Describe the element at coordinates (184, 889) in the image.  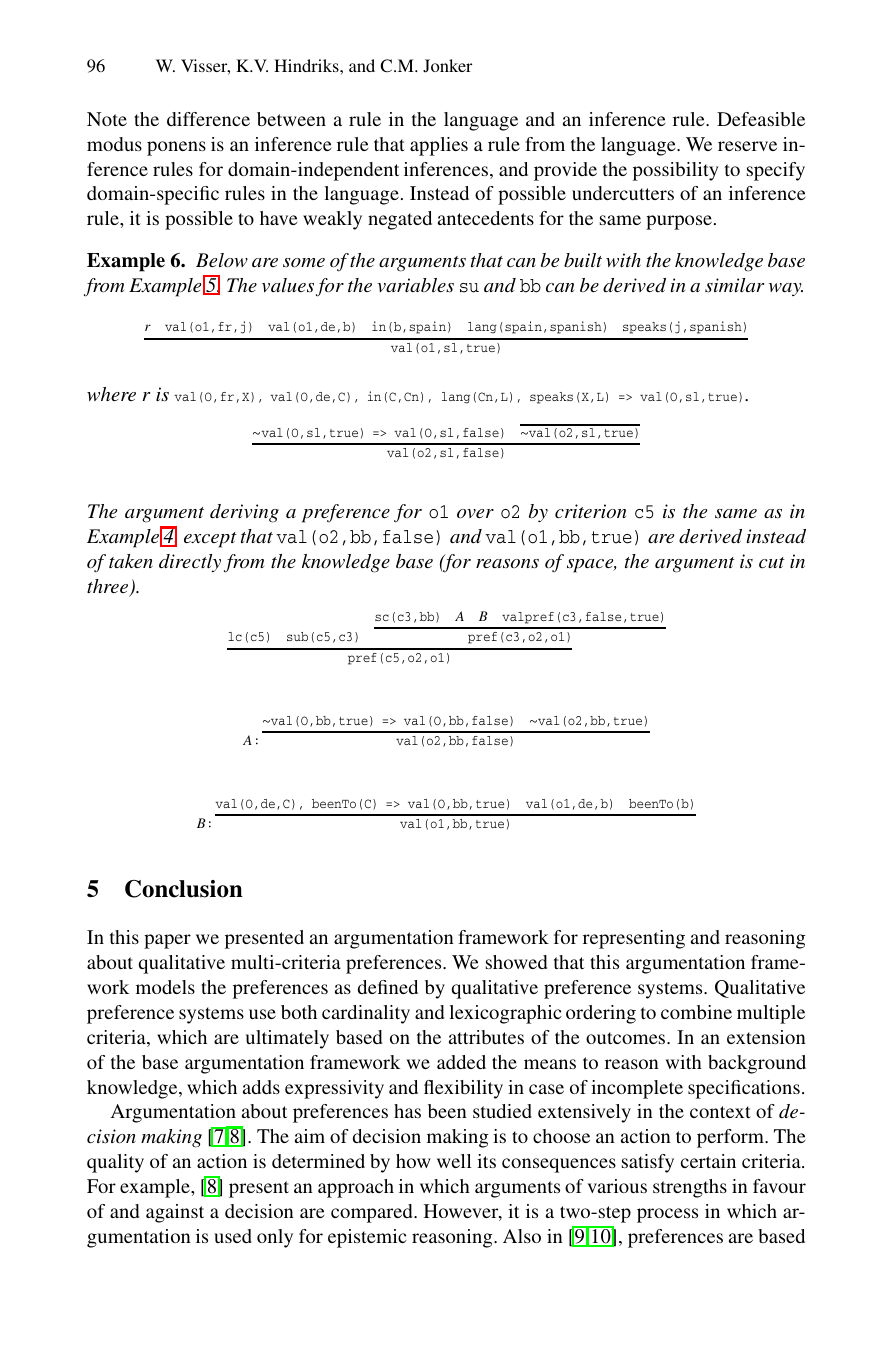
I see `Conclusion` at that location.
